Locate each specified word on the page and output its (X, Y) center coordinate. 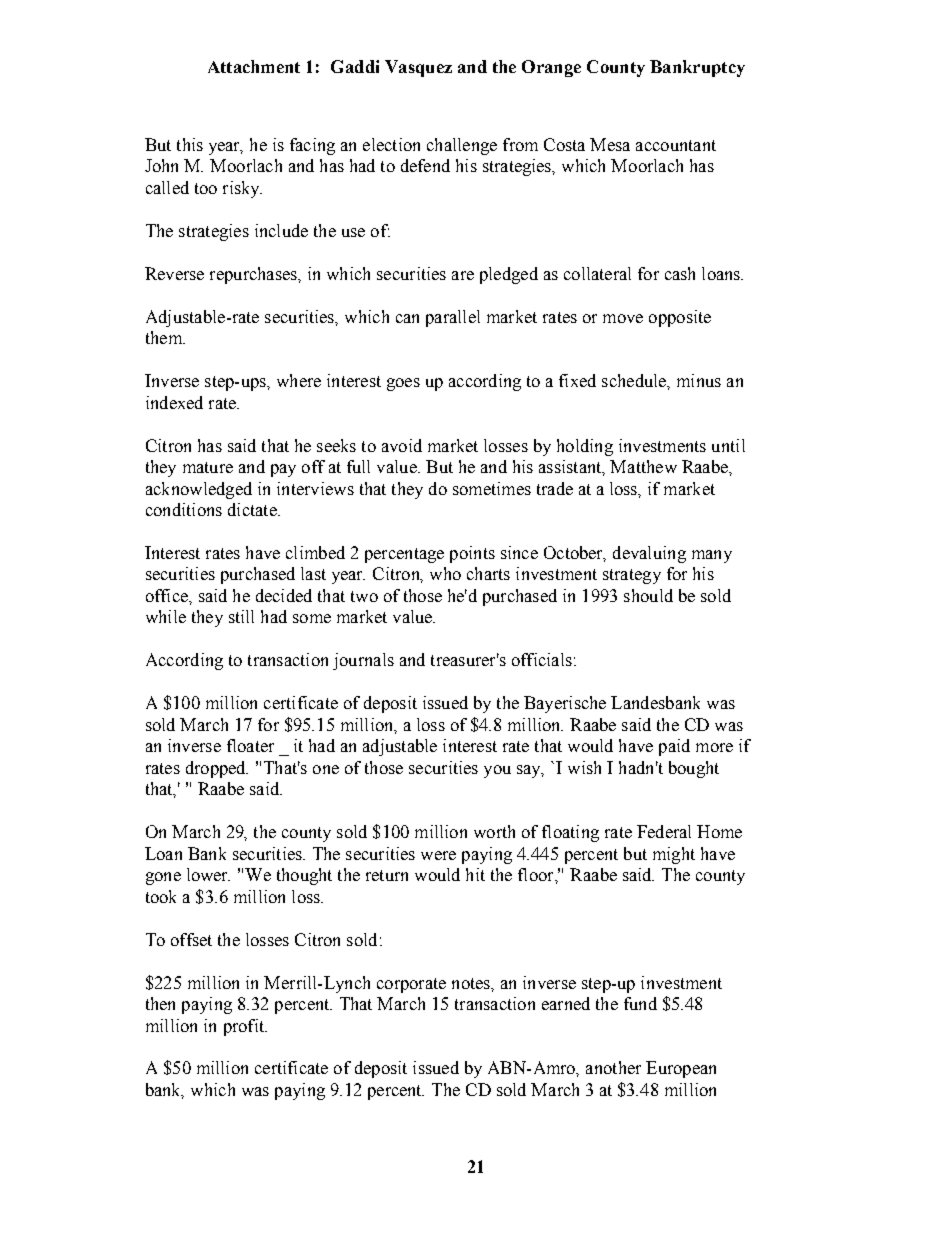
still (241, 616)
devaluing (649, 554)
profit (245, 1027)
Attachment (254, 66)
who (445, 573)
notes (472, 983)
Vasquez (418, 68)
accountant (676, 145)
